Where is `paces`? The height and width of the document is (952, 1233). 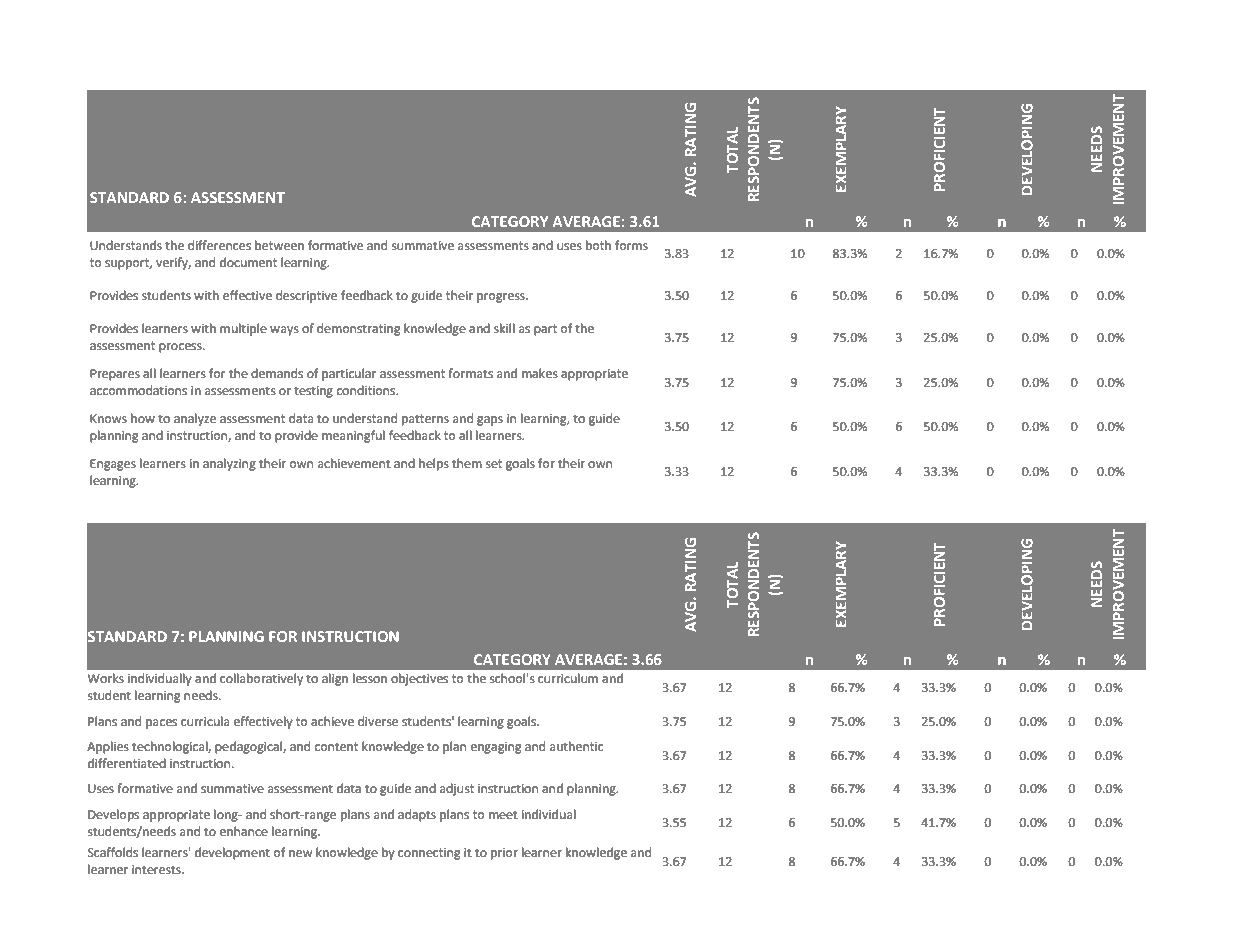
paces is located at coordinates (161, 724).
